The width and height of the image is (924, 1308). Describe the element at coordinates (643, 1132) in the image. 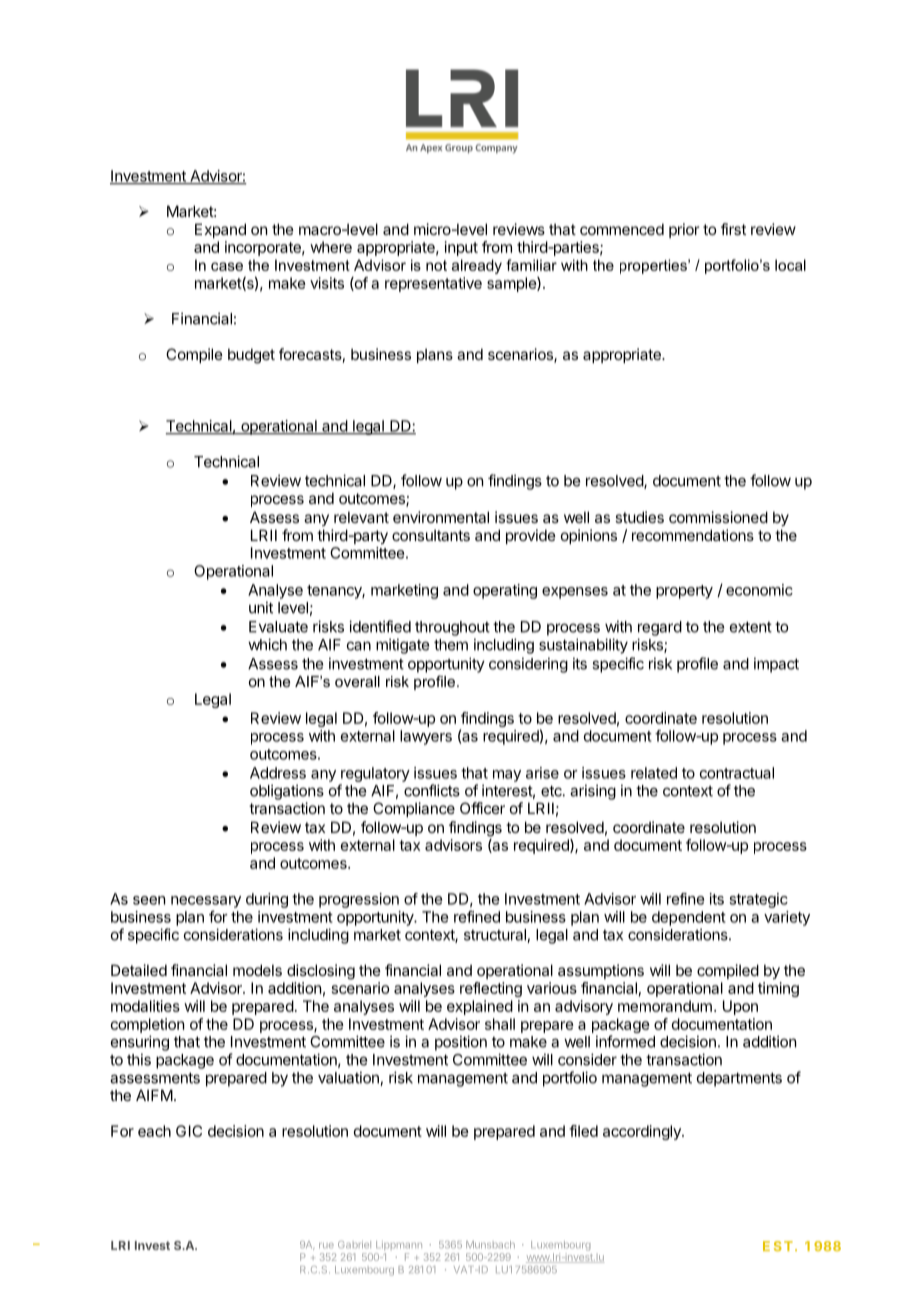

I see `accordingly` at that location.
